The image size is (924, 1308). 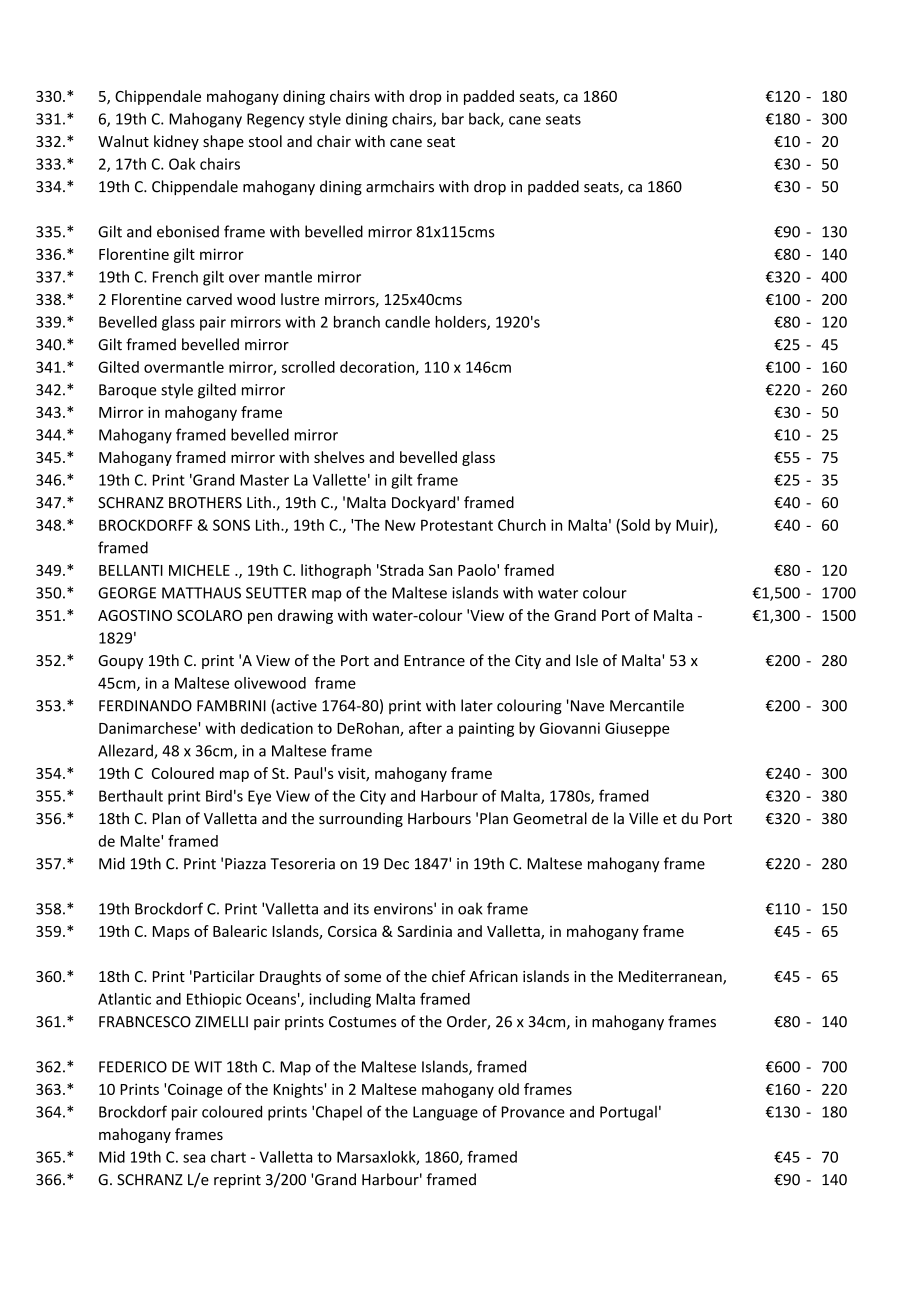 I want to click on Mediterranean, so click(x=671, y=977).
